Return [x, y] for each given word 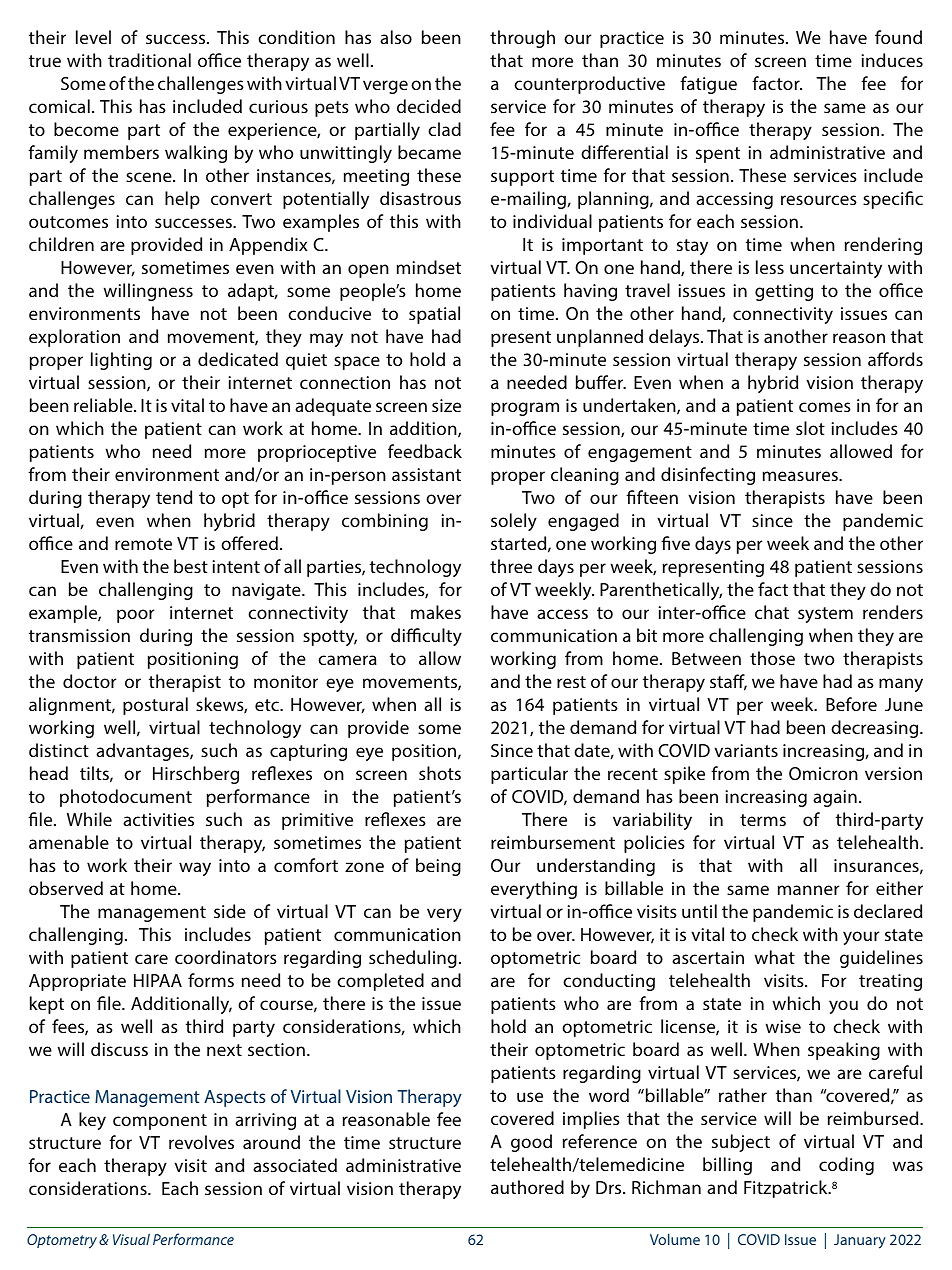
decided [429, 106]
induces [892, 60]
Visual [131, 1239]
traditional [149, 60]
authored [527, 1187]
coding [846, 1166]
